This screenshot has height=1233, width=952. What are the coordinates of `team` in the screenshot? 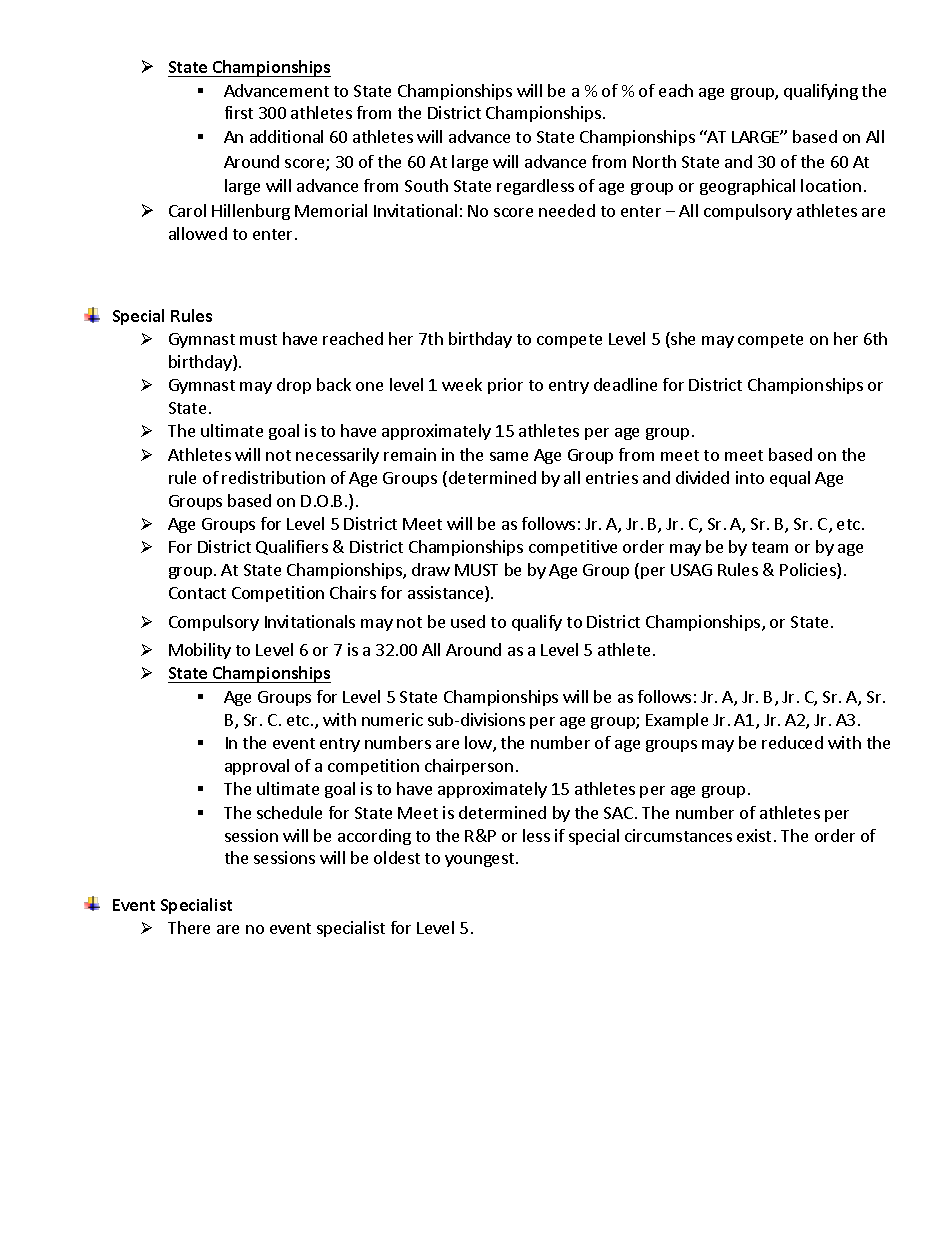 It's located at (770, 547).
